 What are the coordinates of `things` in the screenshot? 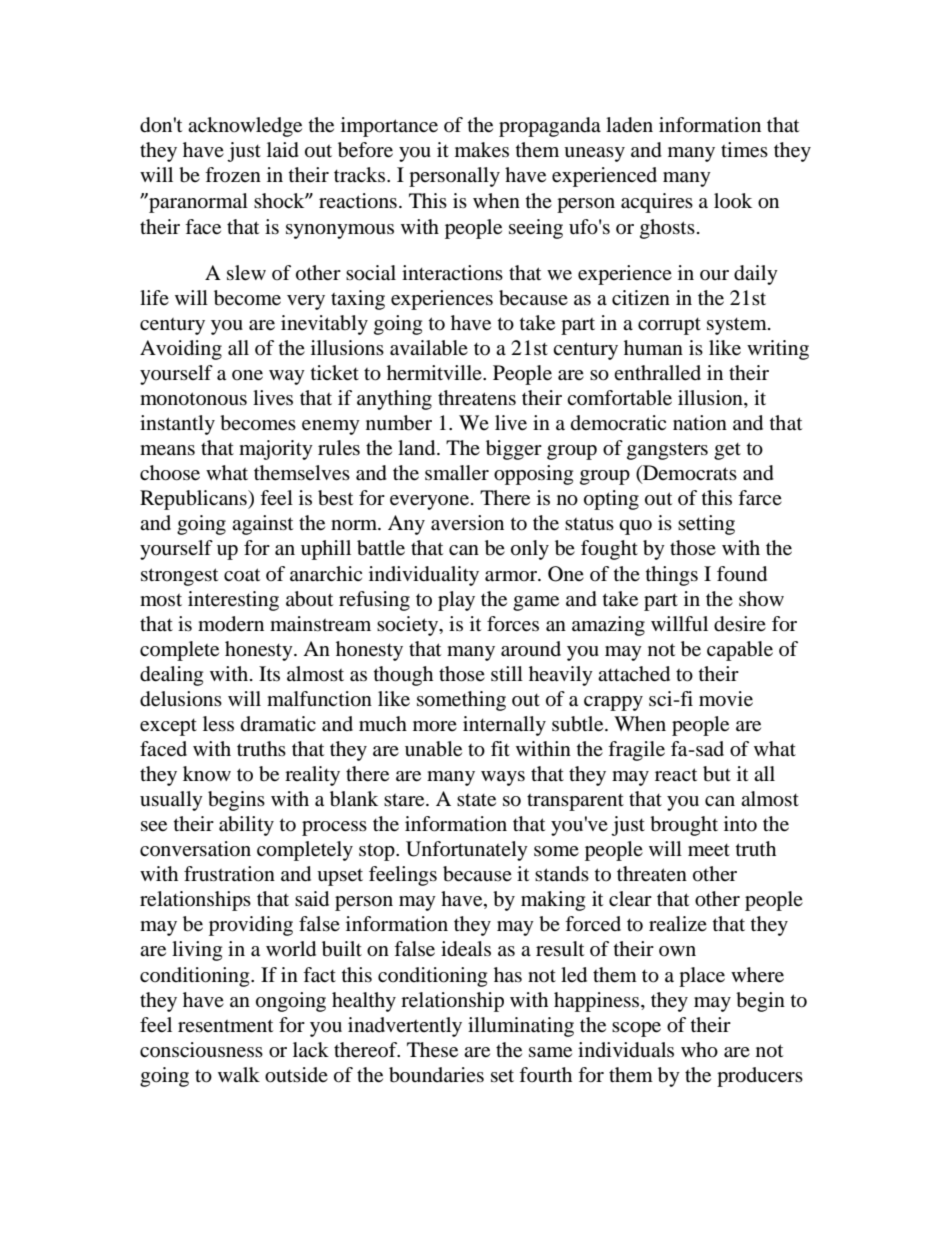 It's located at (672, 576).
